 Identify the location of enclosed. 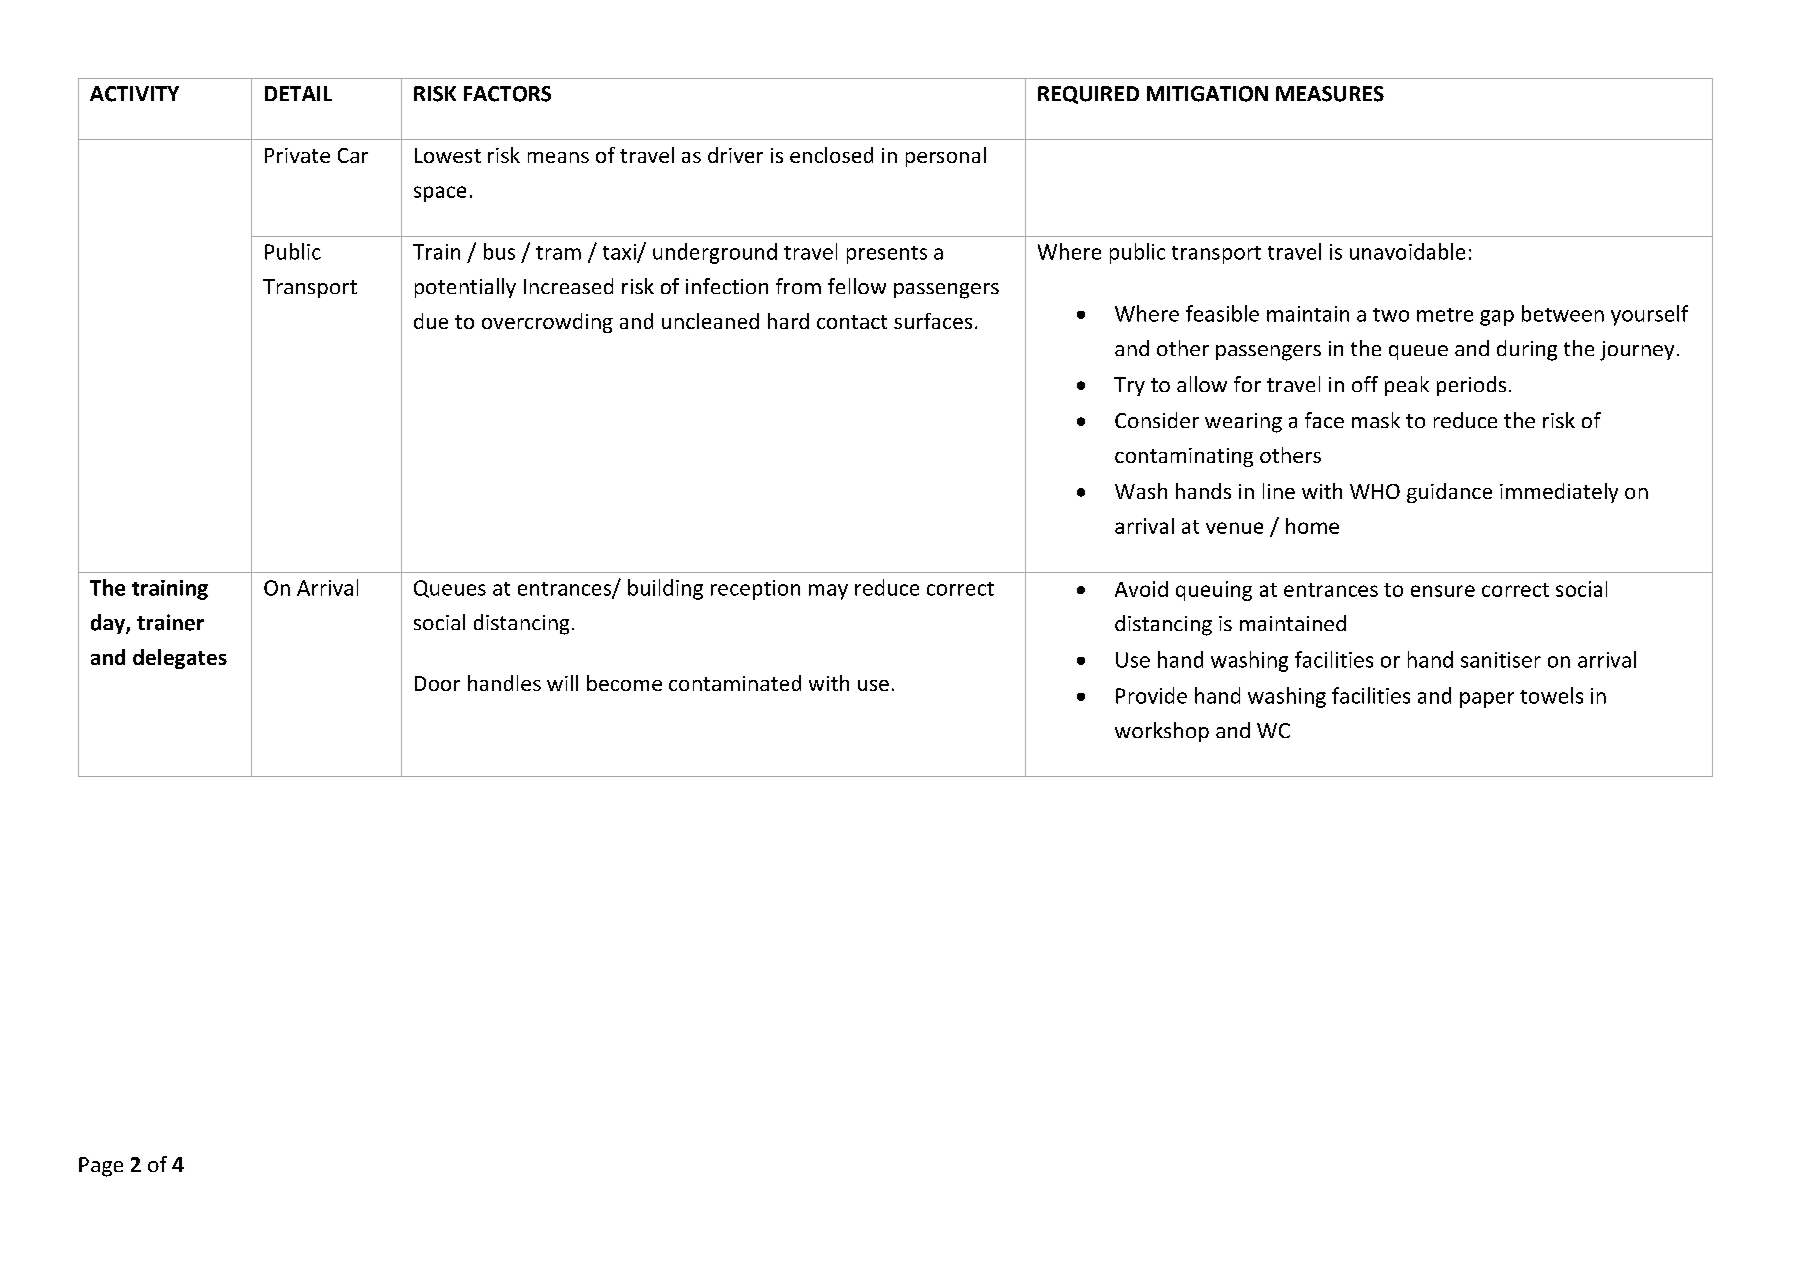
(831, 155).
